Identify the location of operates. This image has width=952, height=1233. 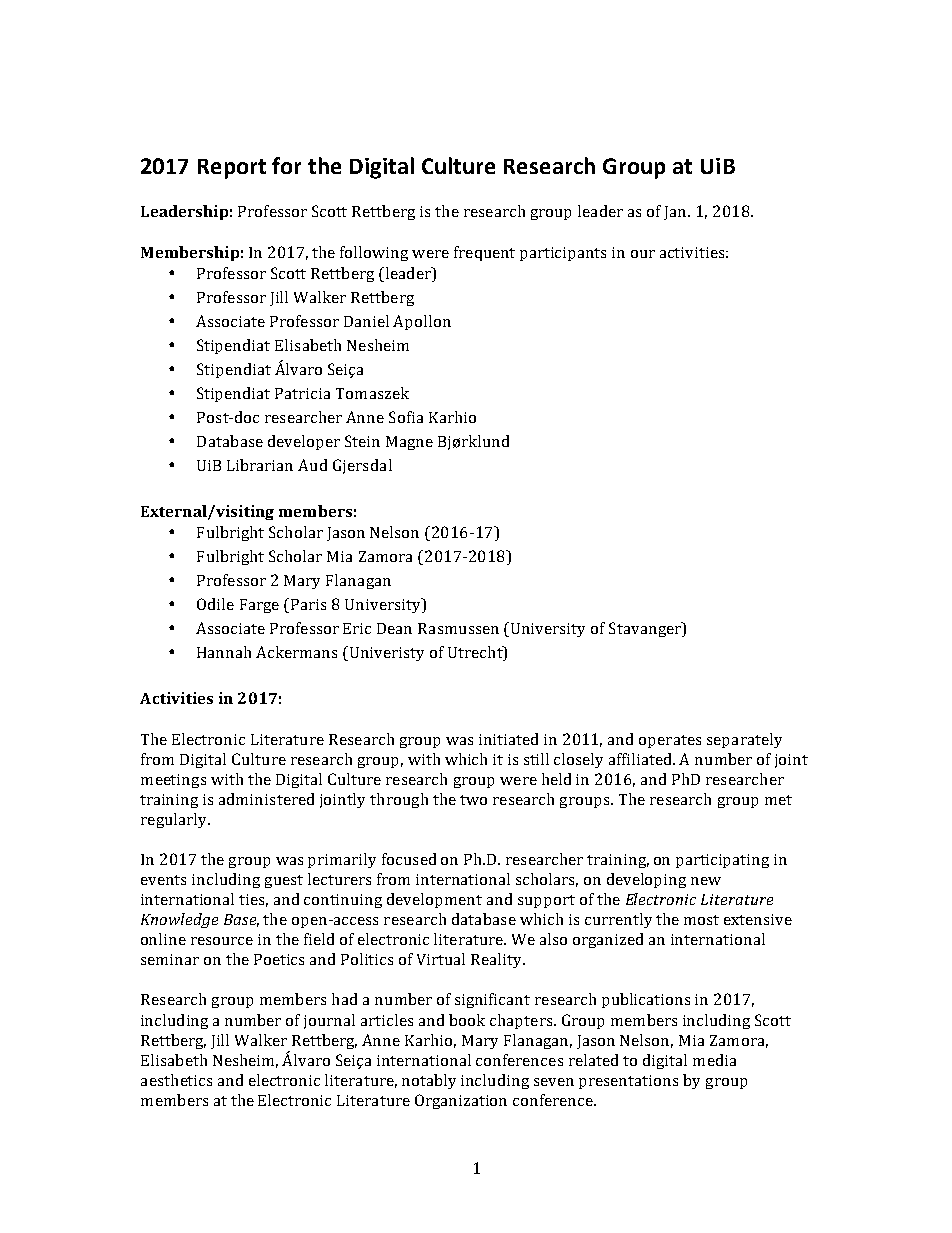
(670, 741).
